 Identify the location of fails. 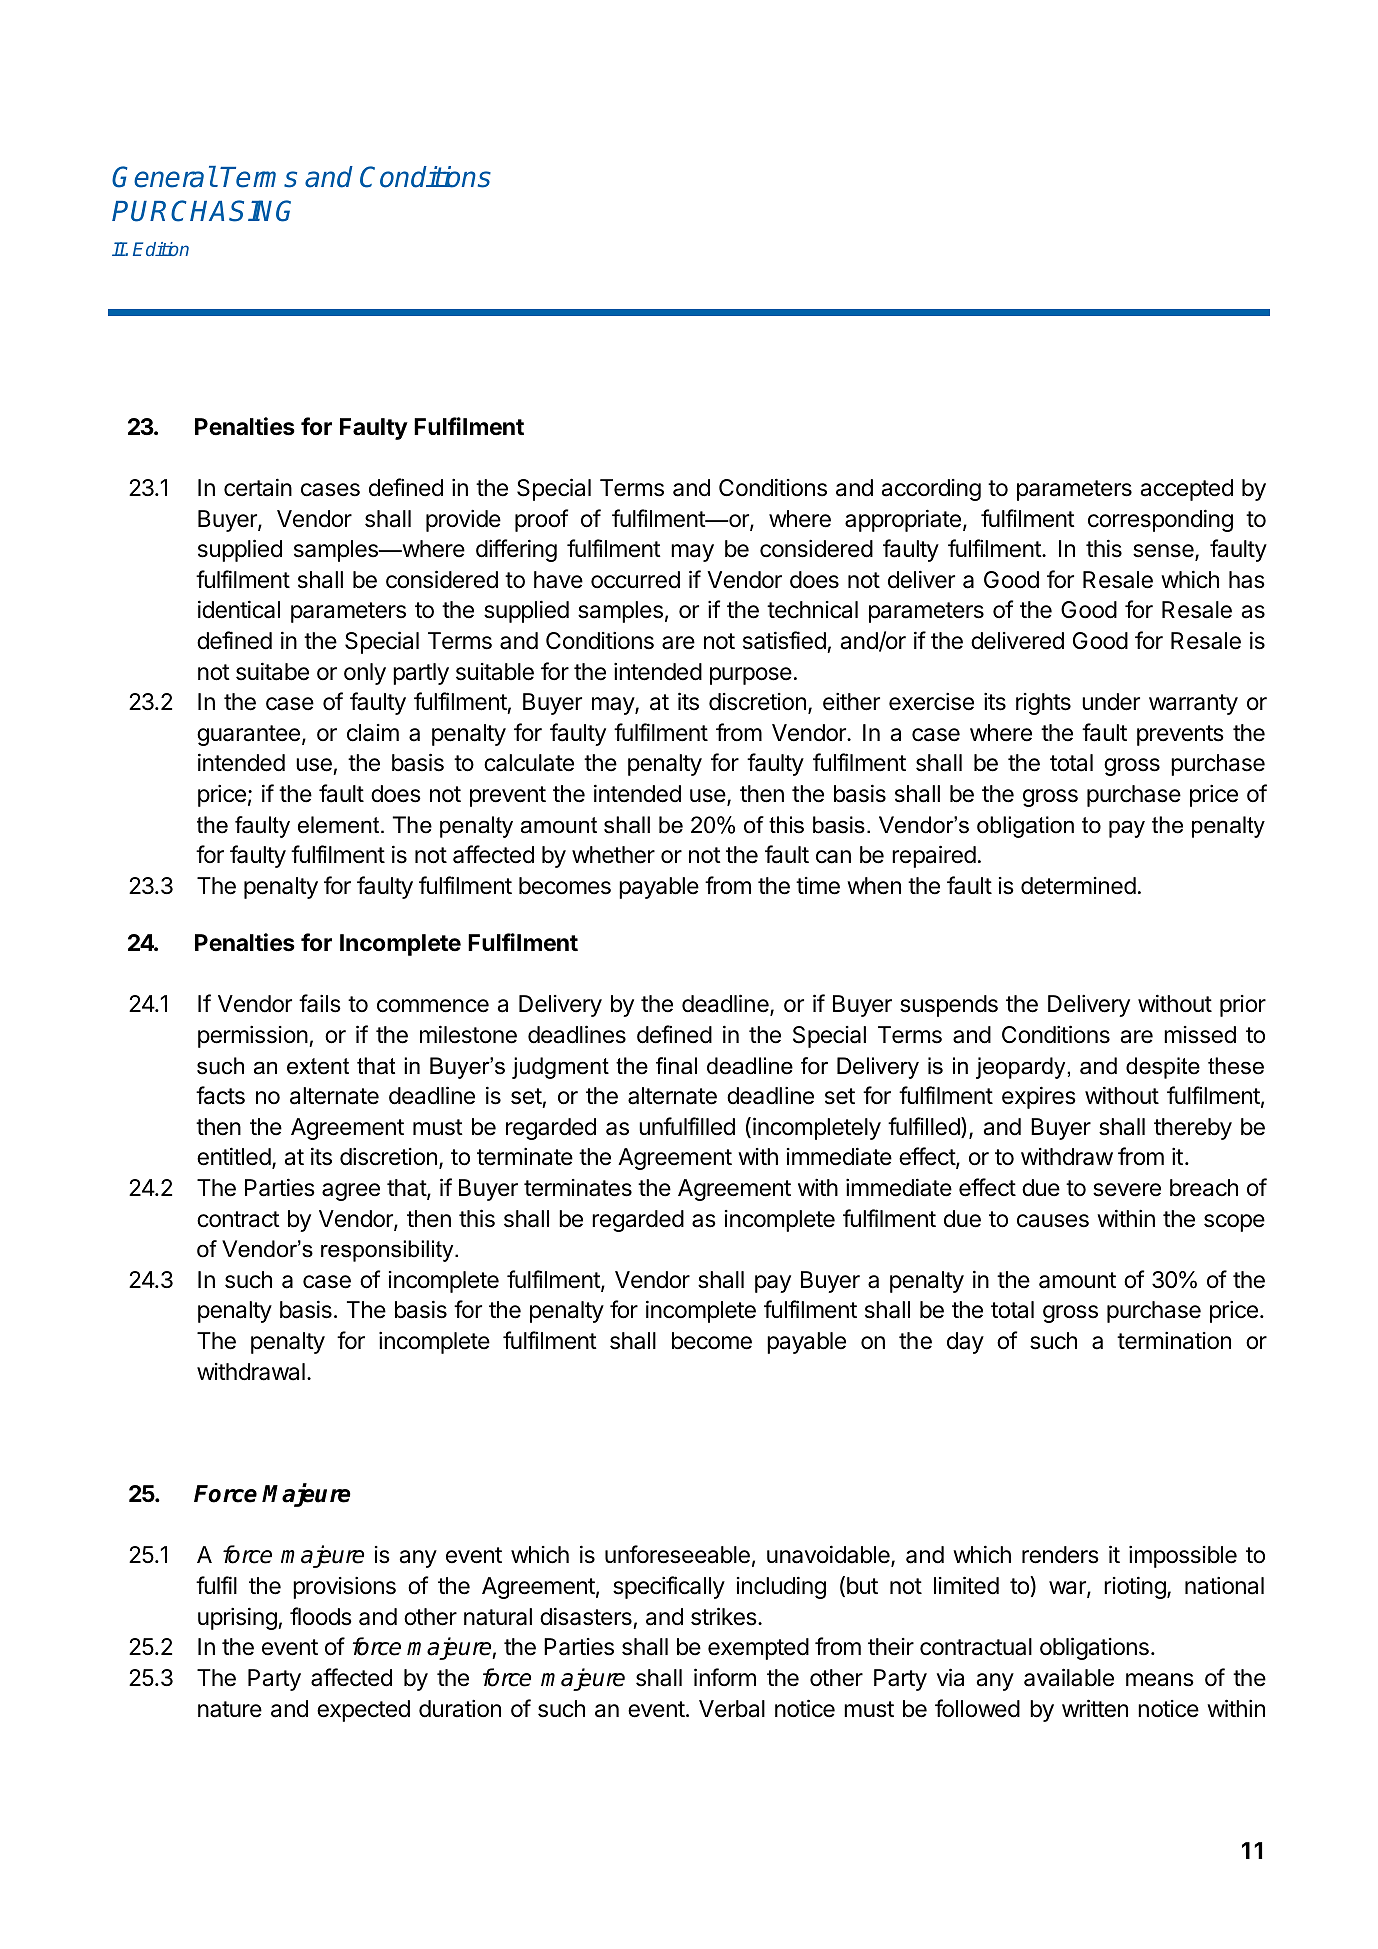
(320, 1003).
